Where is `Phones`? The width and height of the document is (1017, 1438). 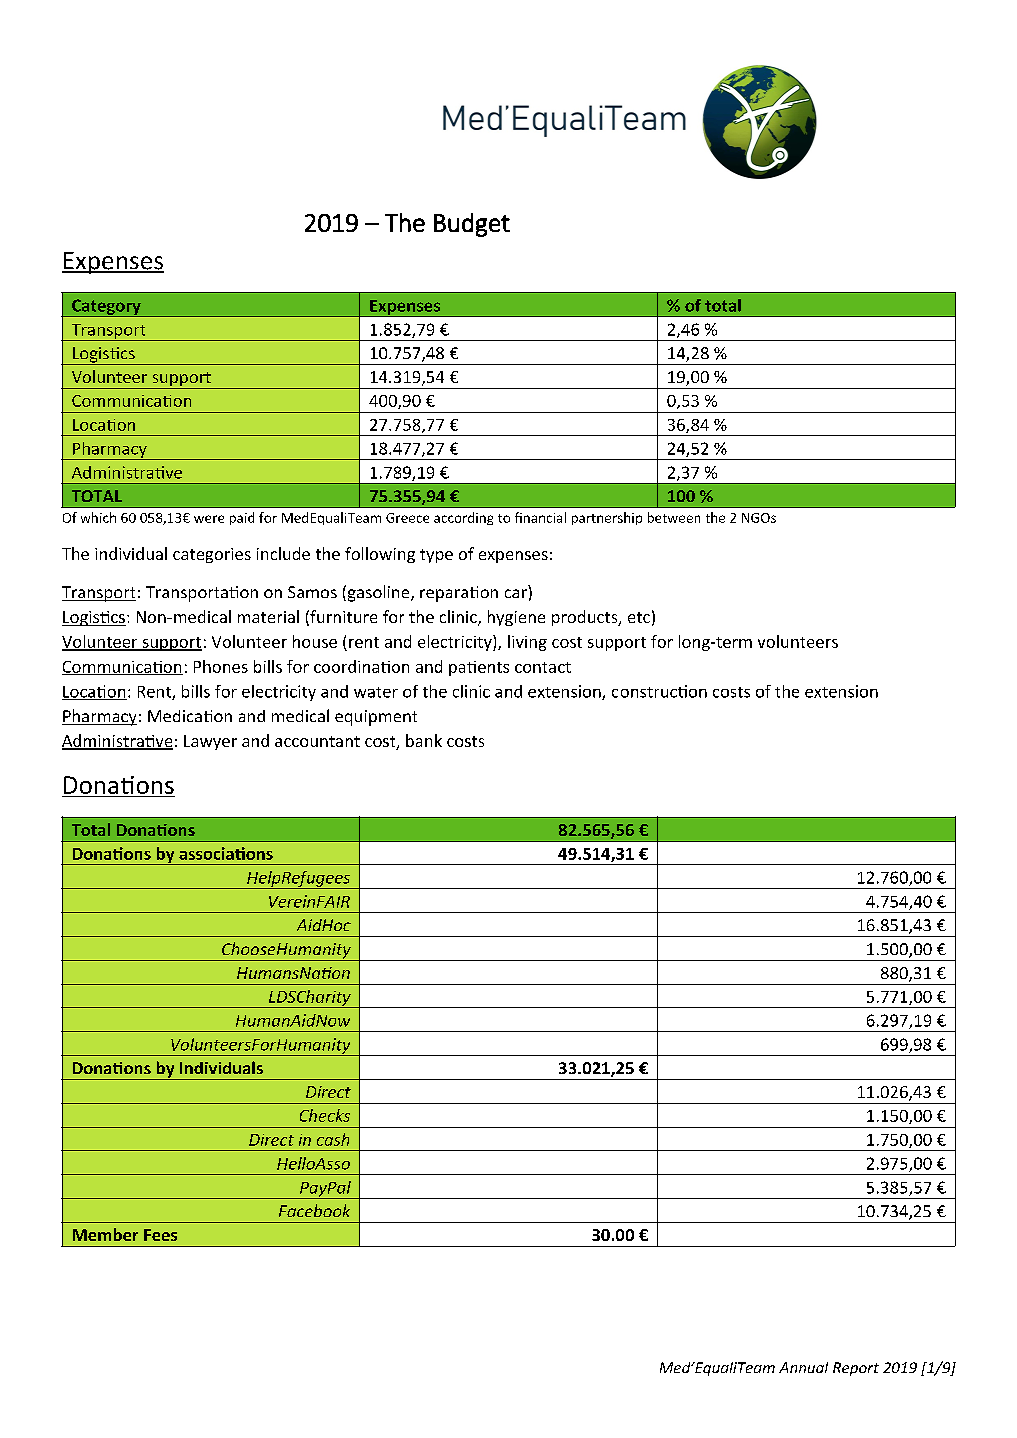 Phones is located at coordinates (221, 666).
